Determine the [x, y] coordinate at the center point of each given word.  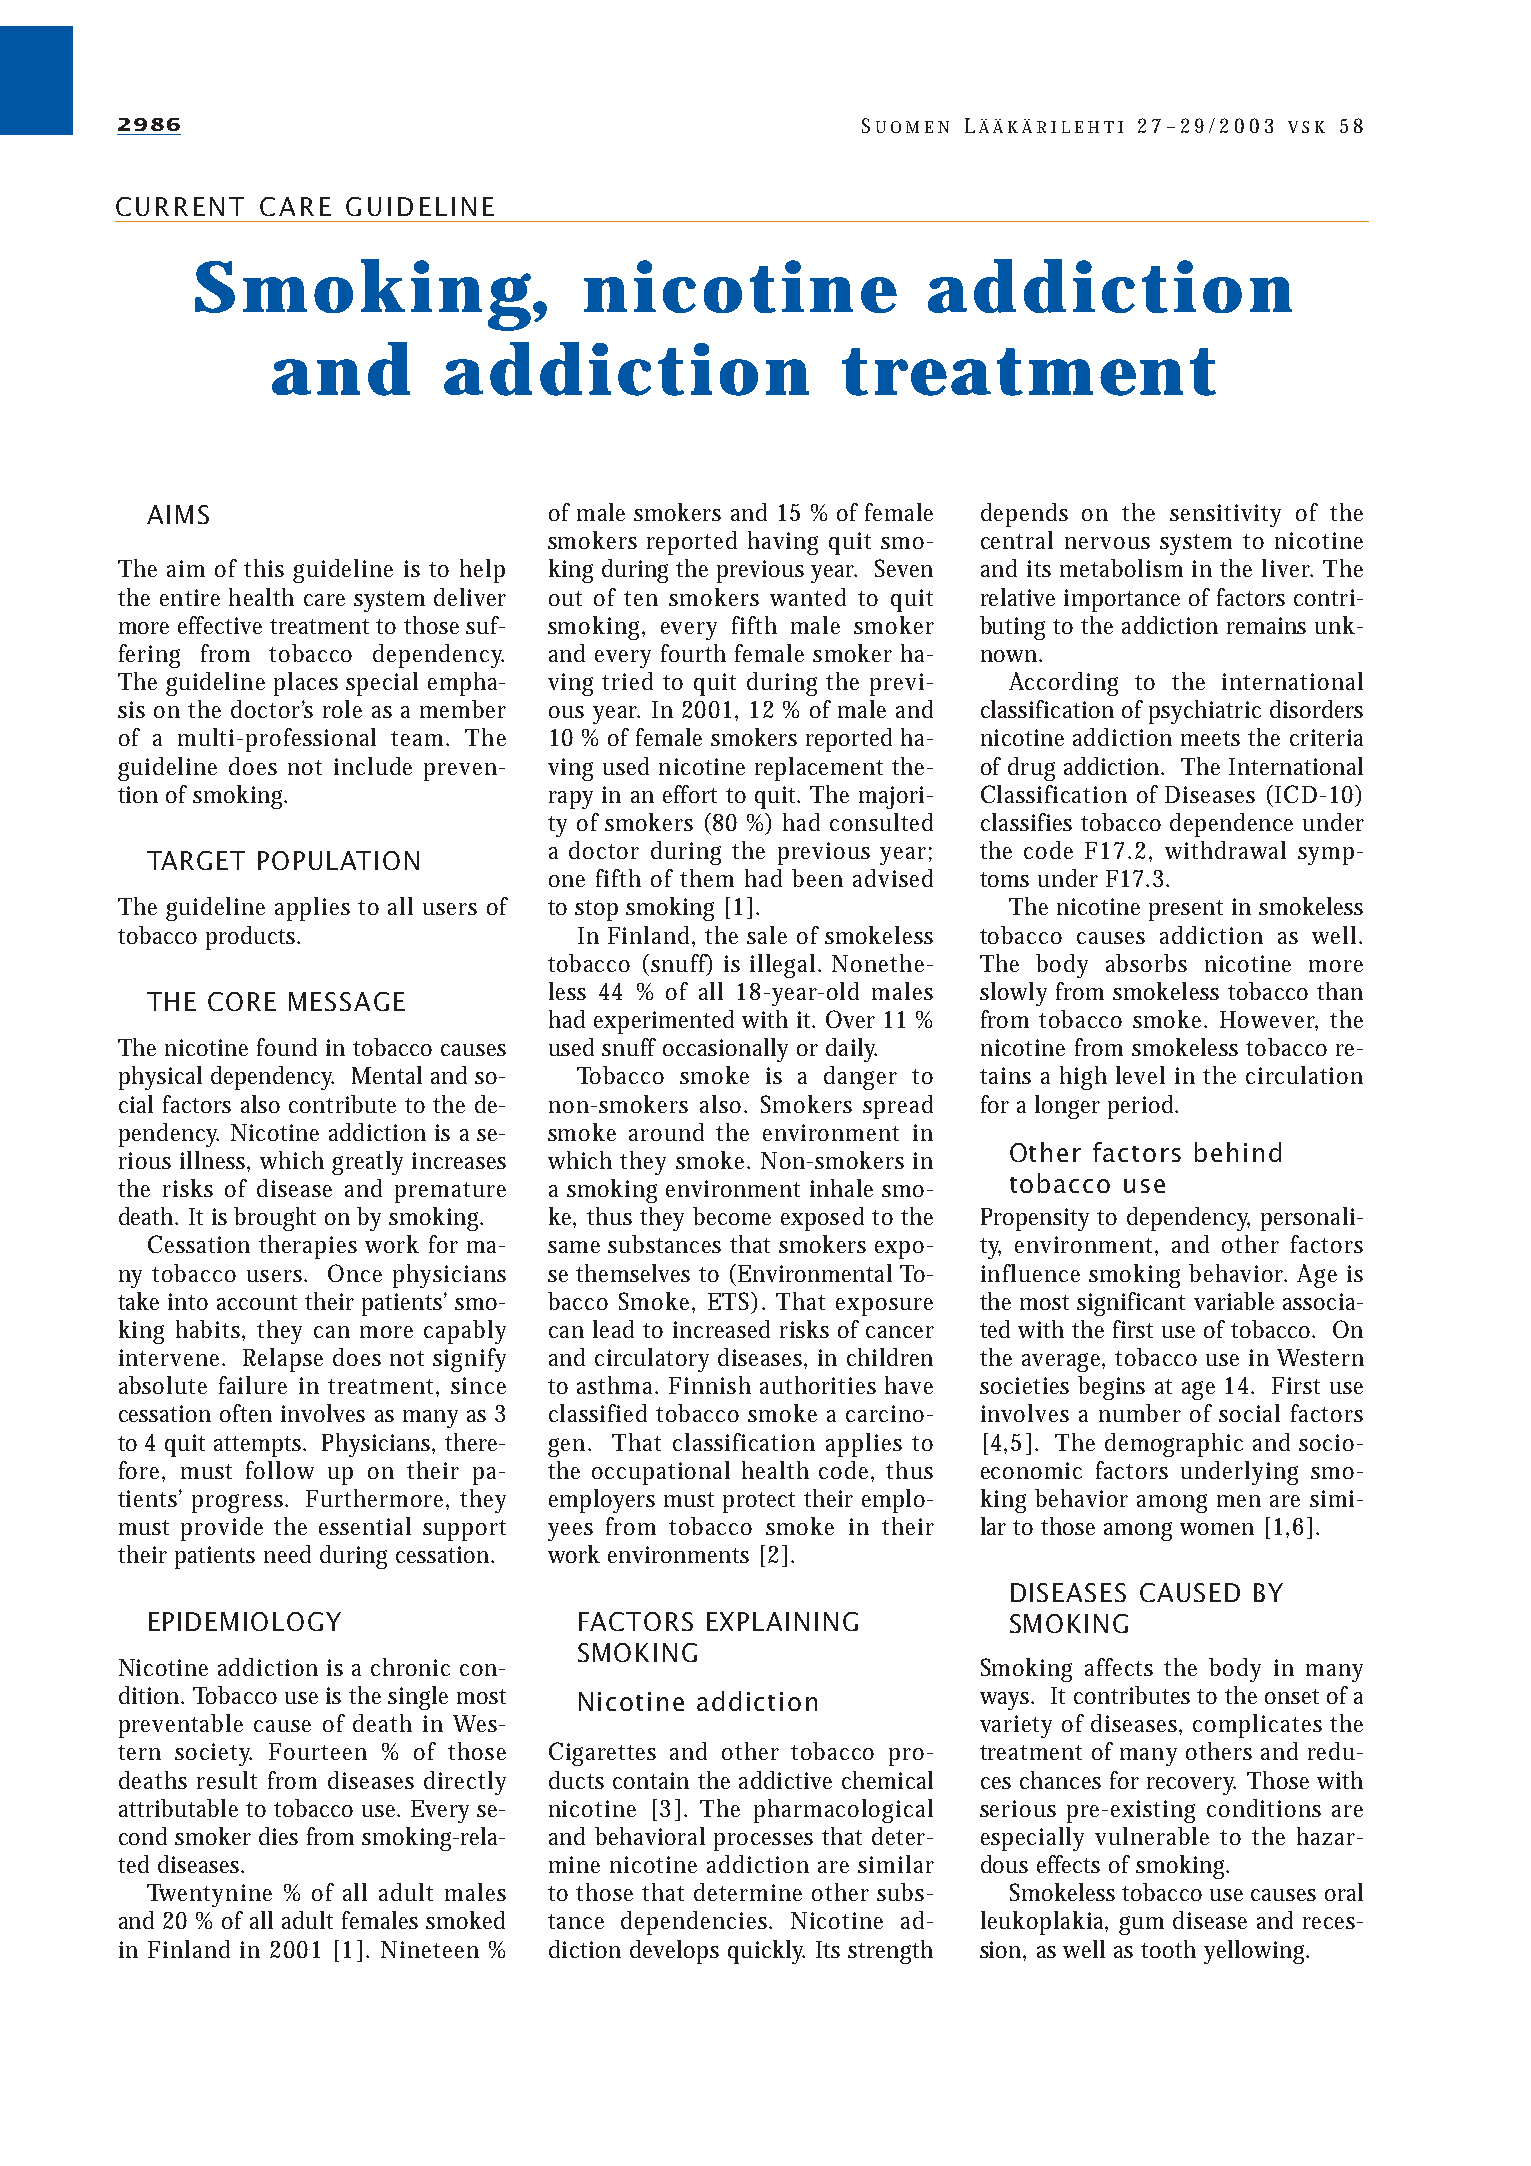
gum [1141, 1925]
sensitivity [1225, 515]
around [666, 1132]
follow [280, 1470]
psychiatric [1205, 712]
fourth [693, 653]
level [1140, 1075]
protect [759, 1502]
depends [1024, 515]
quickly [766, 1952]
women [1217, 1529]
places [306, 684]
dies [278, 1836]
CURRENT [180, 206]
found [287, 1047]
